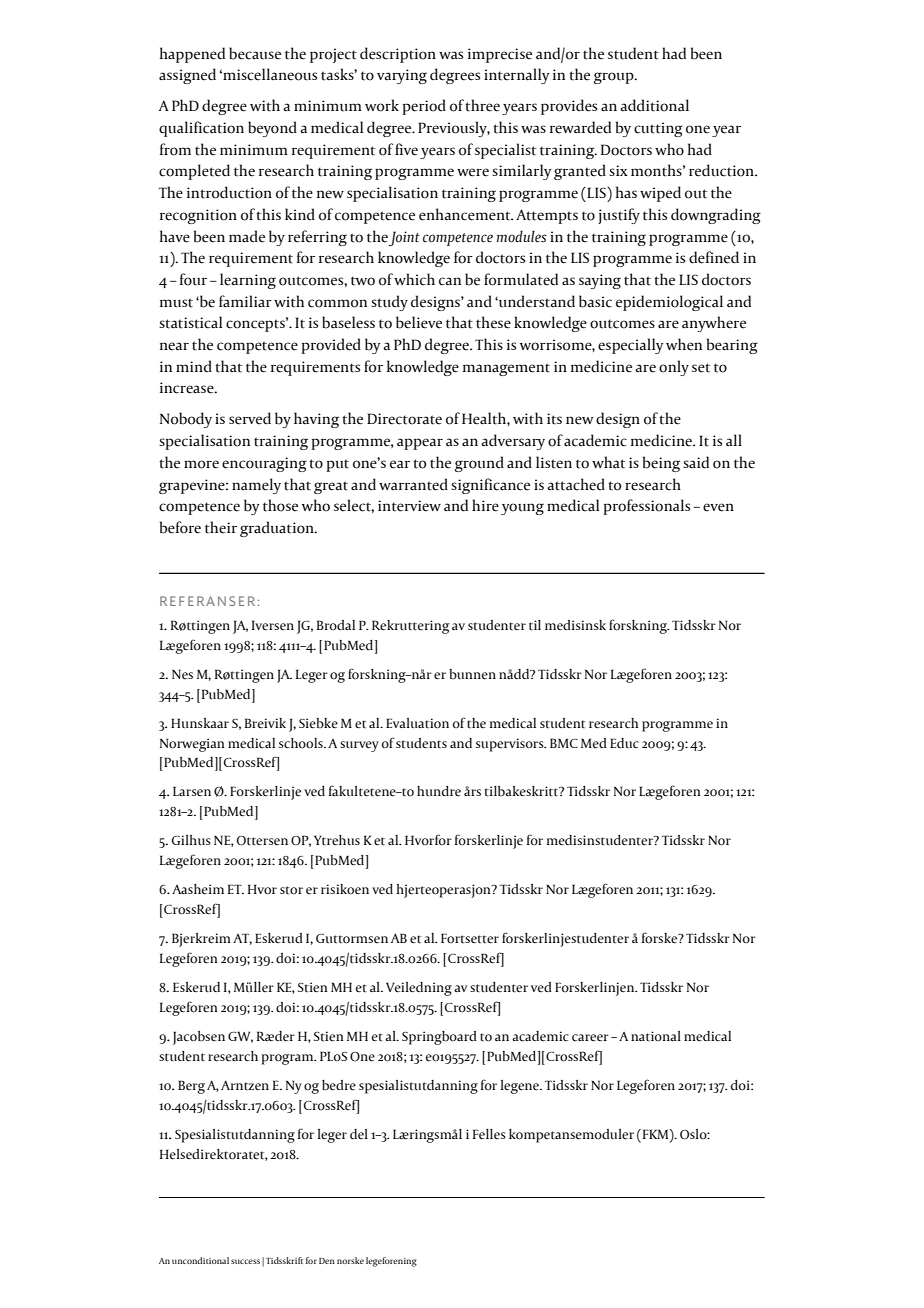 This page has width=924, height=1308. I want to click on only, so click(674, 368).
